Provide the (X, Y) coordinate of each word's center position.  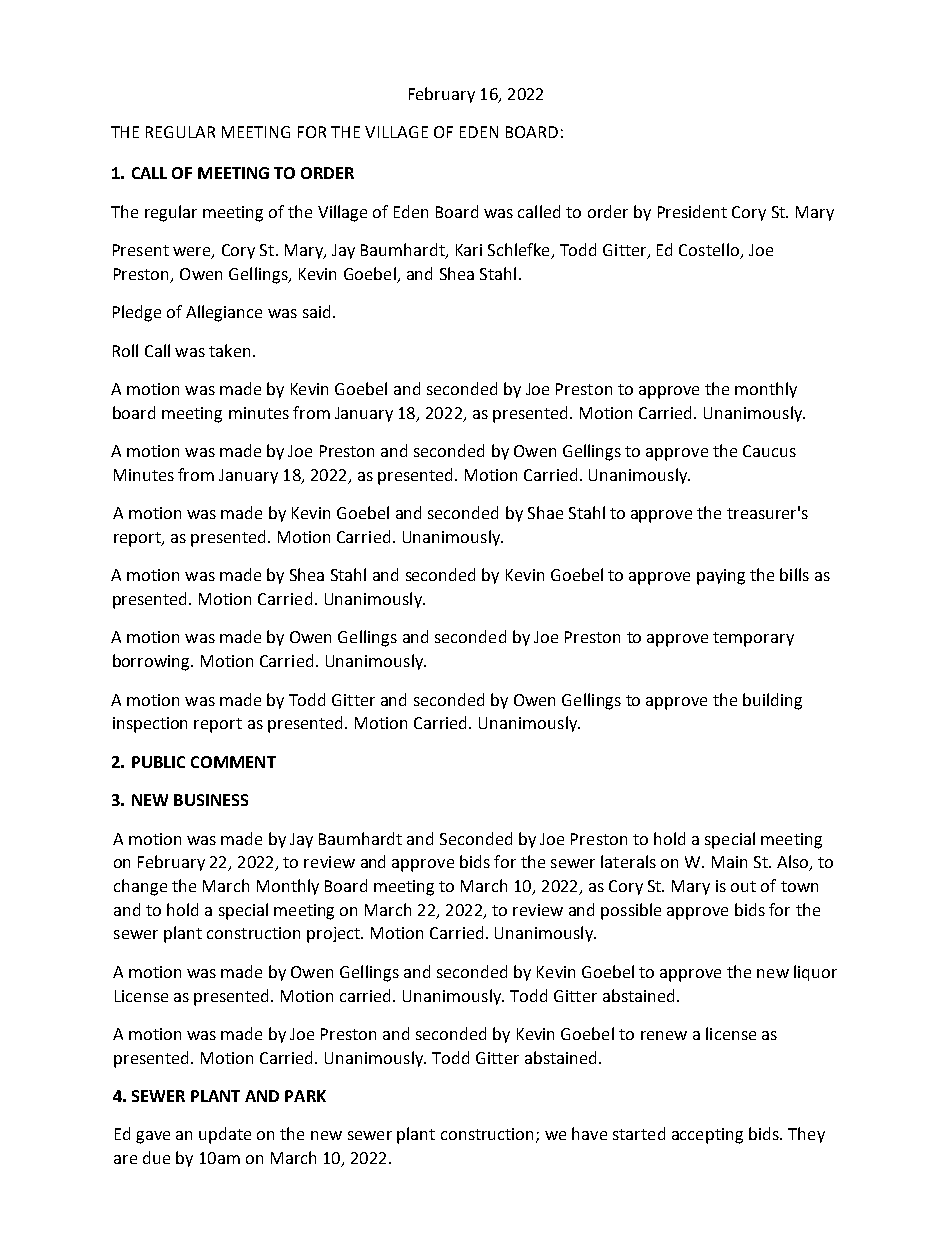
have (589, 1133)
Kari (469, 250)
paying (721, 577)
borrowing (152, 662)
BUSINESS (211, 800)
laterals (628, 861)
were (193, 253)
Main (729, 862)
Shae (545, 512)
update (225, 1135)
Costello (710, 251)
